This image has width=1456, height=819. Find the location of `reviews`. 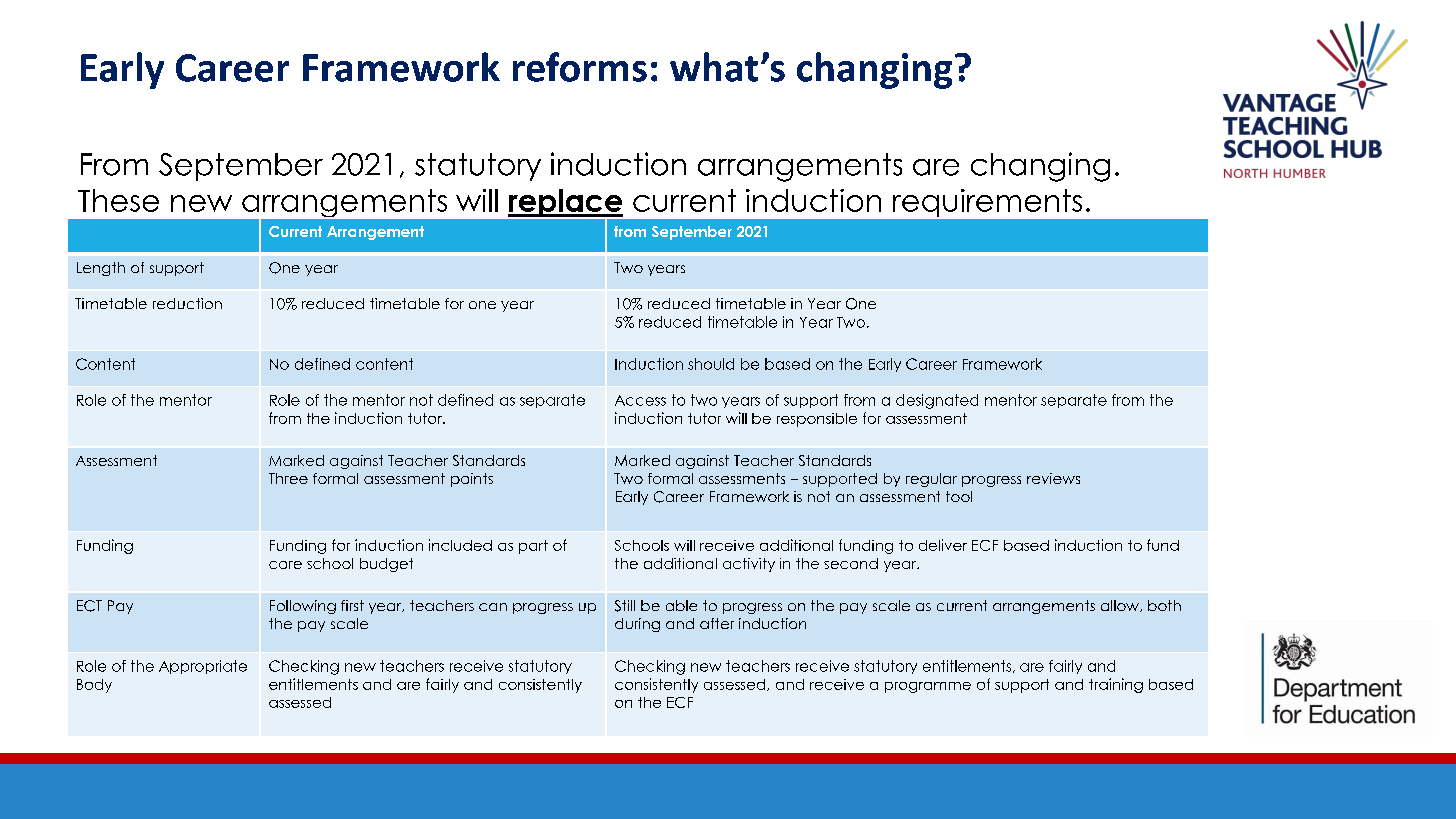

reviews is located at coordinates (1053, 478).
